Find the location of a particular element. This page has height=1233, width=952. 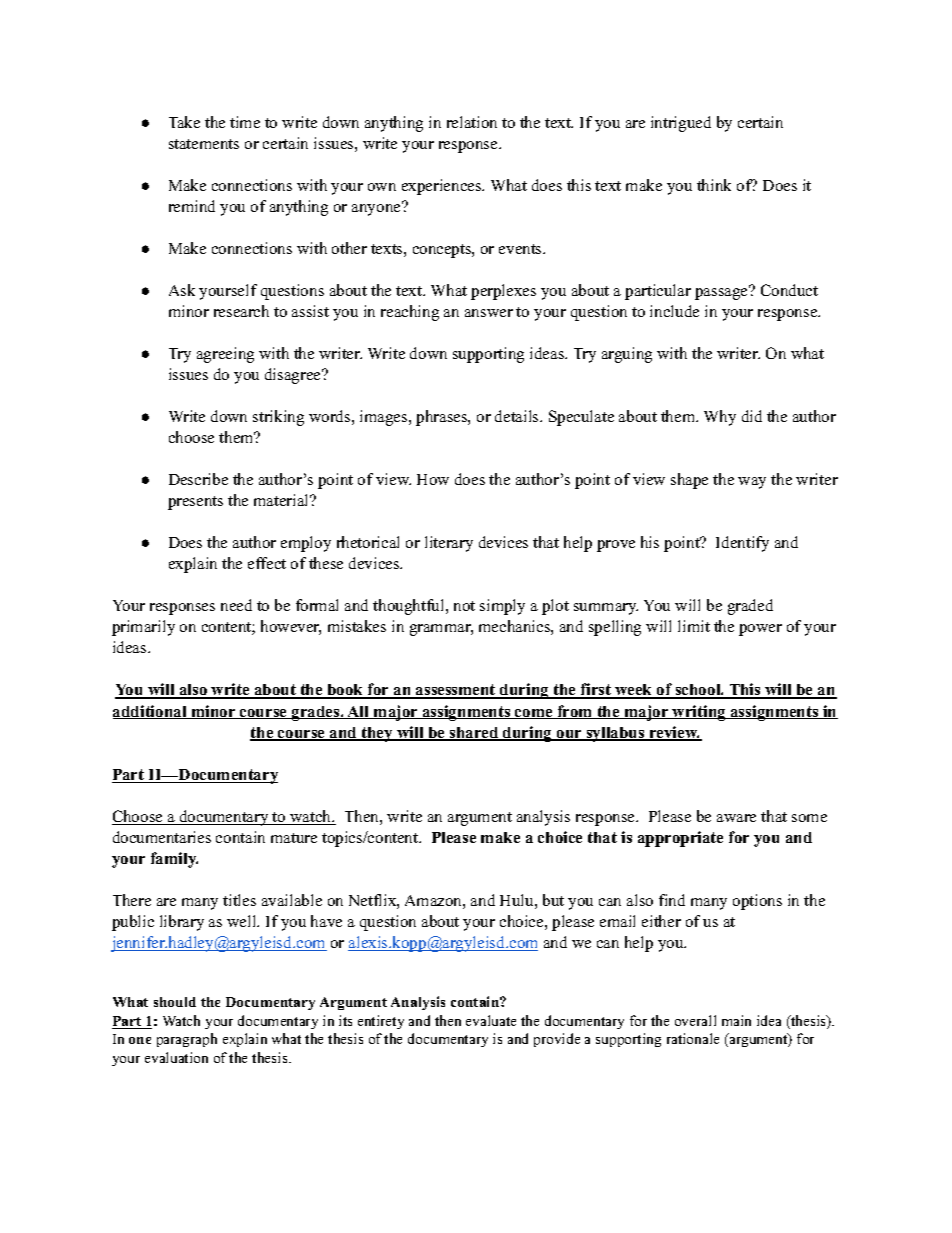

think is located at coordinates (714, 185).
